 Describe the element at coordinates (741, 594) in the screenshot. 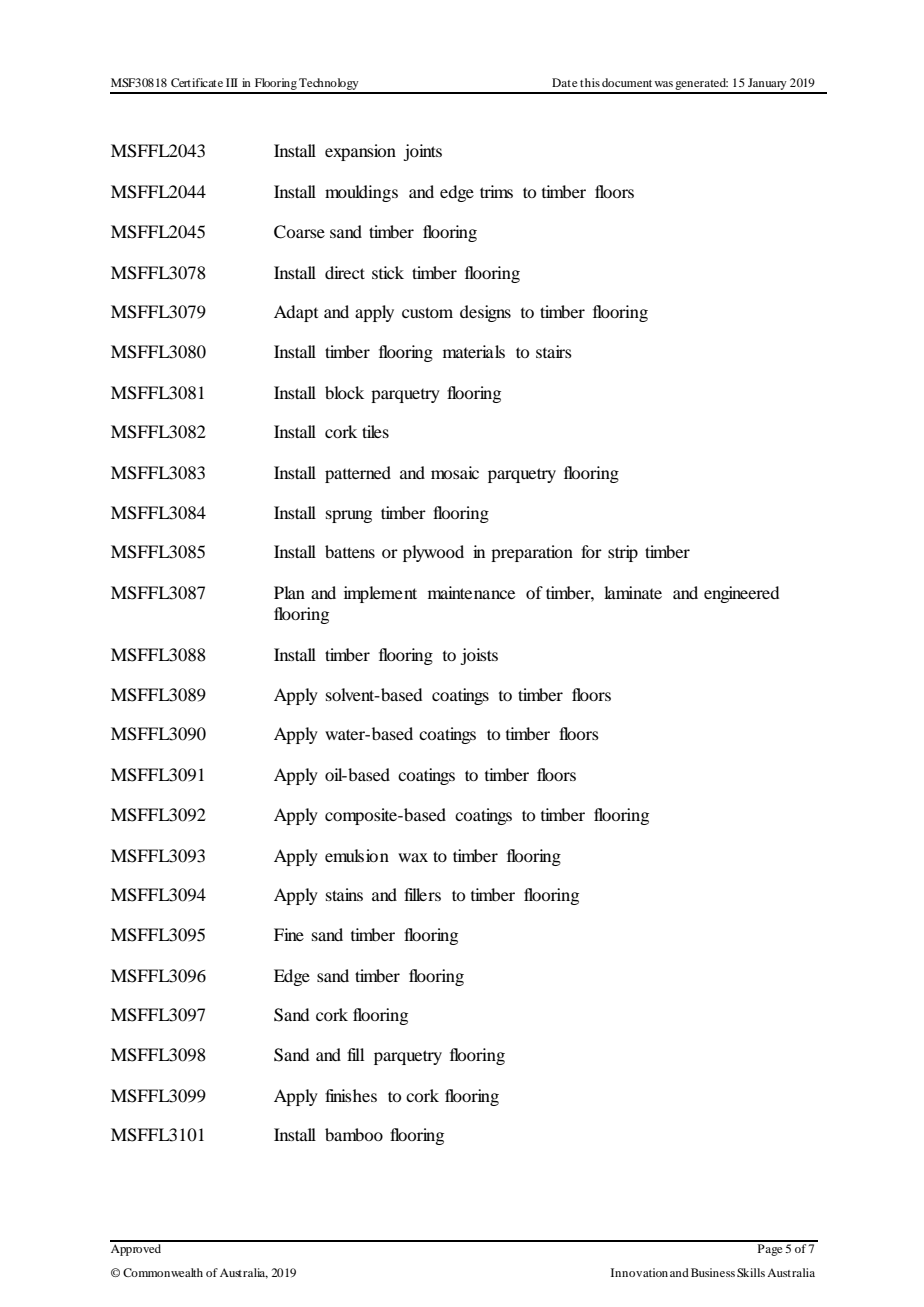

I see `engineered` at that location.
